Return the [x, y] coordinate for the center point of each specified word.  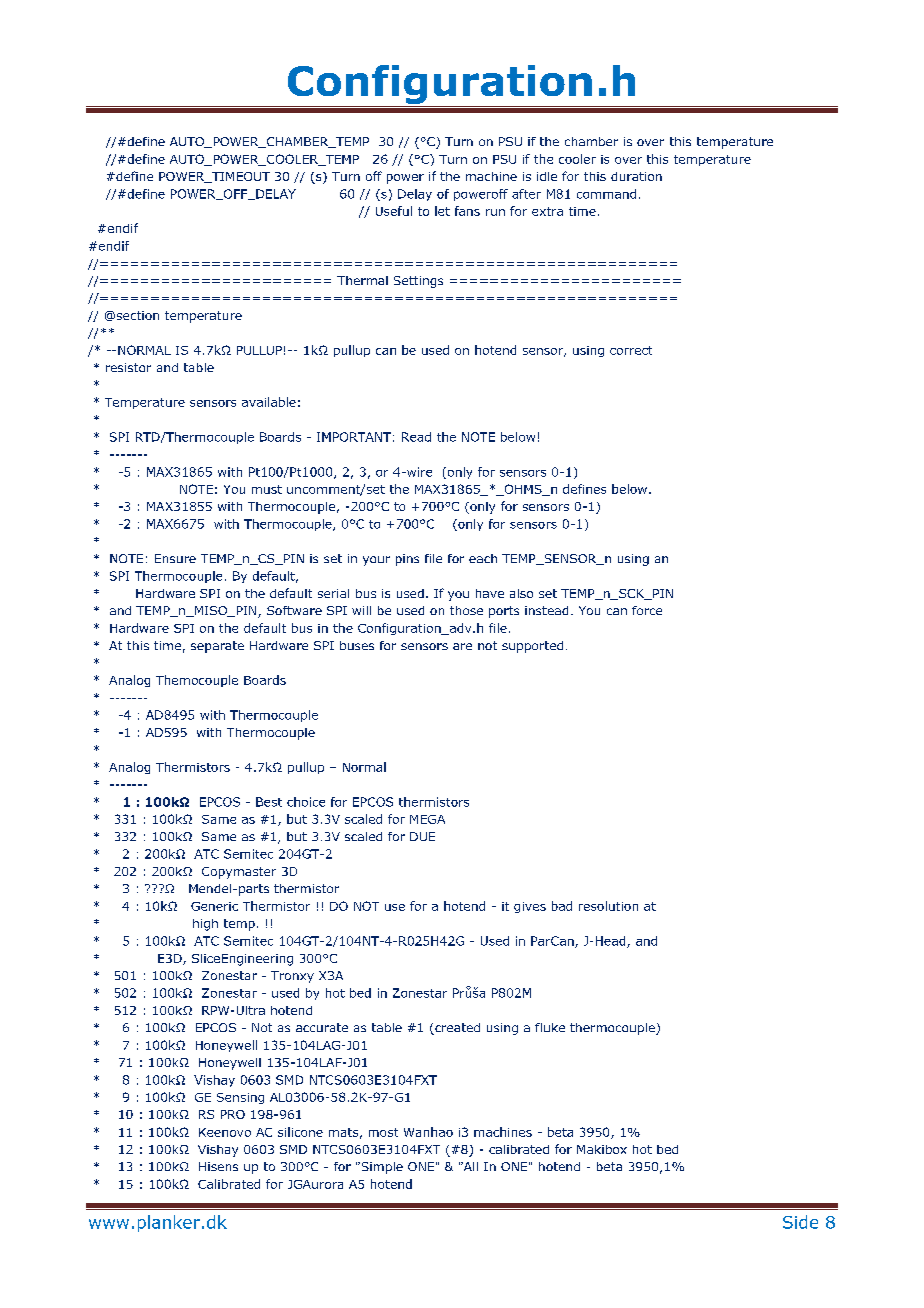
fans [467, 211]
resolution [608, 906]
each [483, 558]
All [469, 1166]
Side [800, 1222]
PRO [233, 1114]
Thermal [362, 280]
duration [636, 176]
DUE [422, 836]
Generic [214, 906]
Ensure [175, 558]
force [647, 610]
